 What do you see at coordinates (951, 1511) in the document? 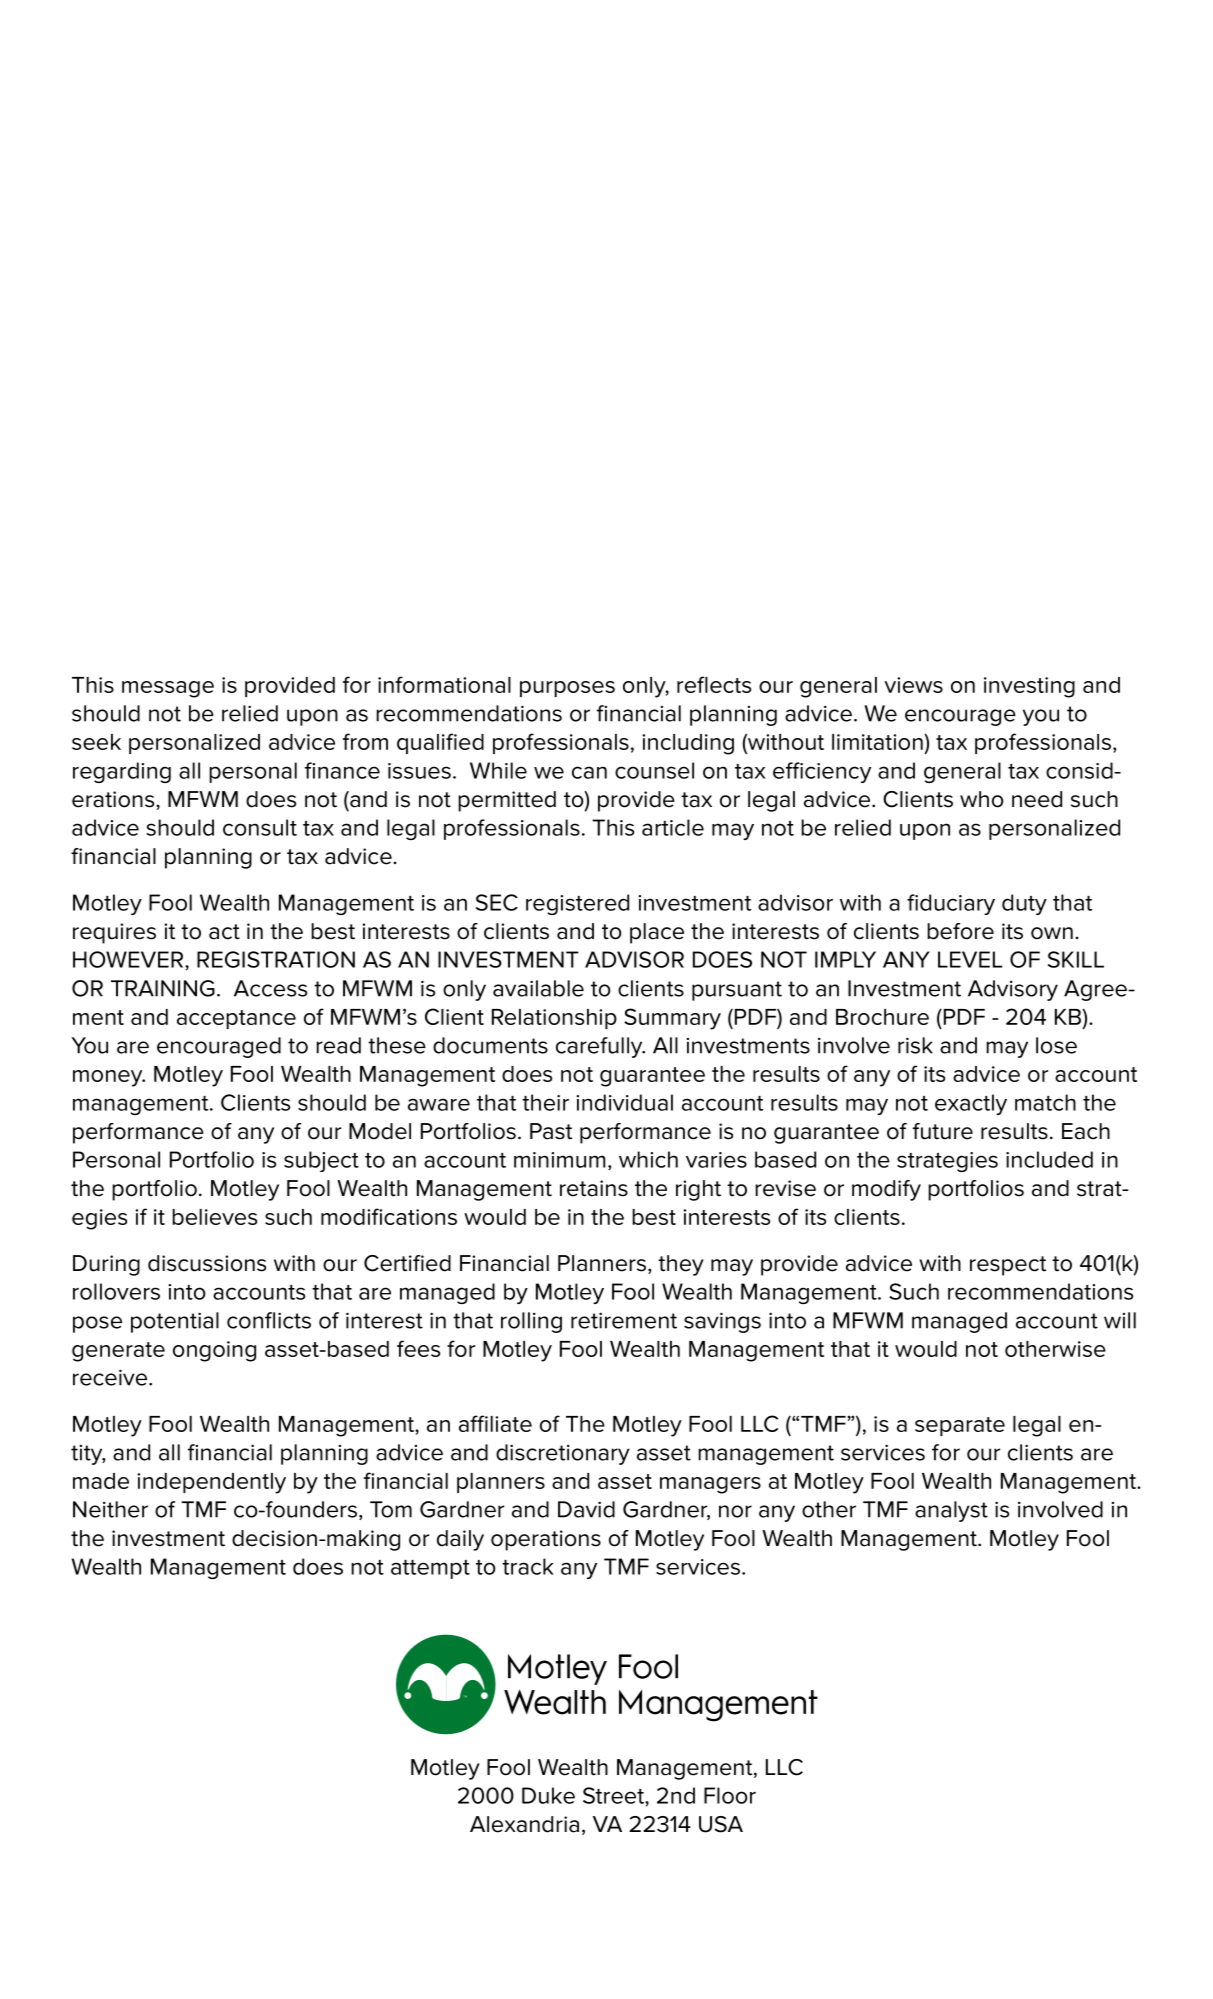
I see `analyst` at bounding box center [951, 1511].
